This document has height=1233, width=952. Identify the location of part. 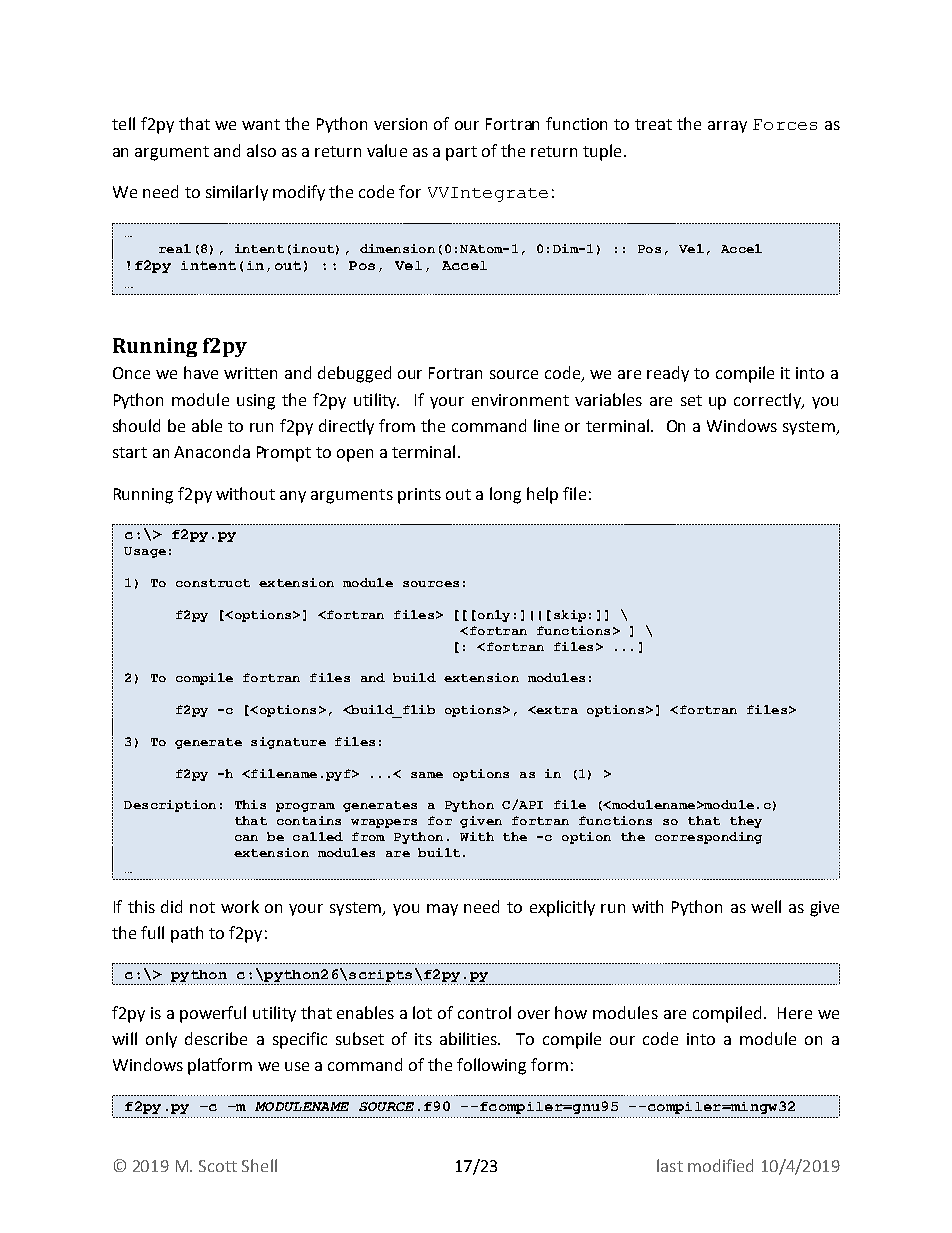
(461, 153).
